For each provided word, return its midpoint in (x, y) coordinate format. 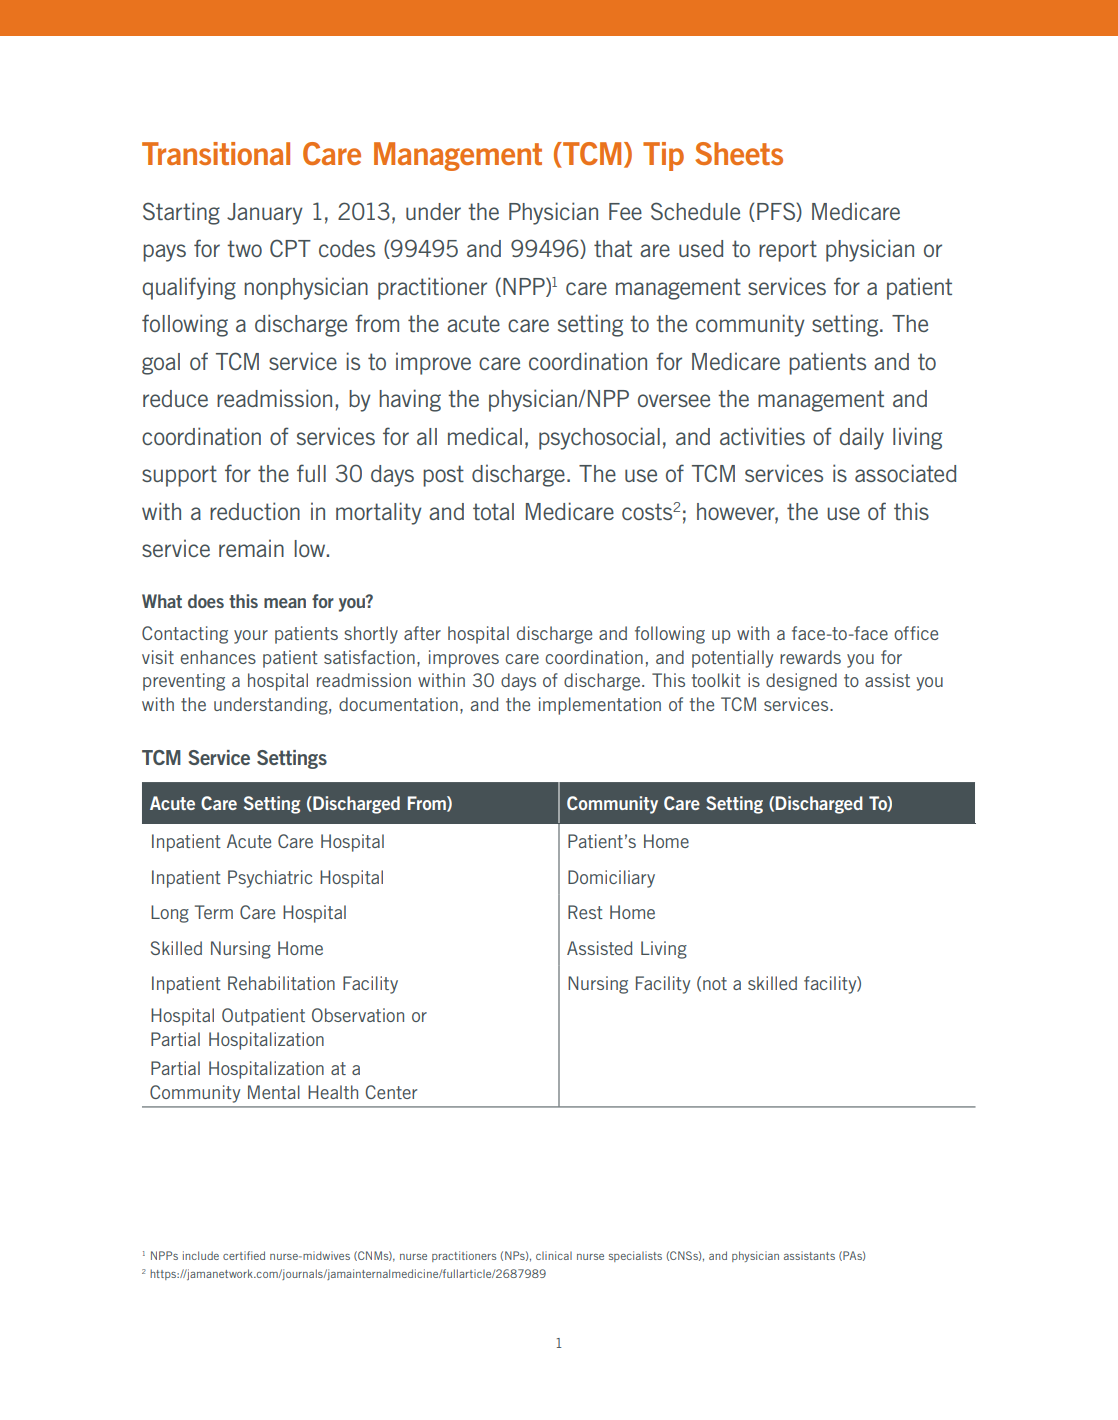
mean (285, 603)
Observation (358, 1015)
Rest (585, 912)
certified (244, 1255)
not (715, 983)
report (788, 251)
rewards (810, 657)
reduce (175, 398)
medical (485, 436)
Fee (625, 211)
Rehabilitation (281, 983)
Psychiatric (270, 879)
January (265, 214)
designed (801, 682)
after (422, 633)
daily (861, 438)
